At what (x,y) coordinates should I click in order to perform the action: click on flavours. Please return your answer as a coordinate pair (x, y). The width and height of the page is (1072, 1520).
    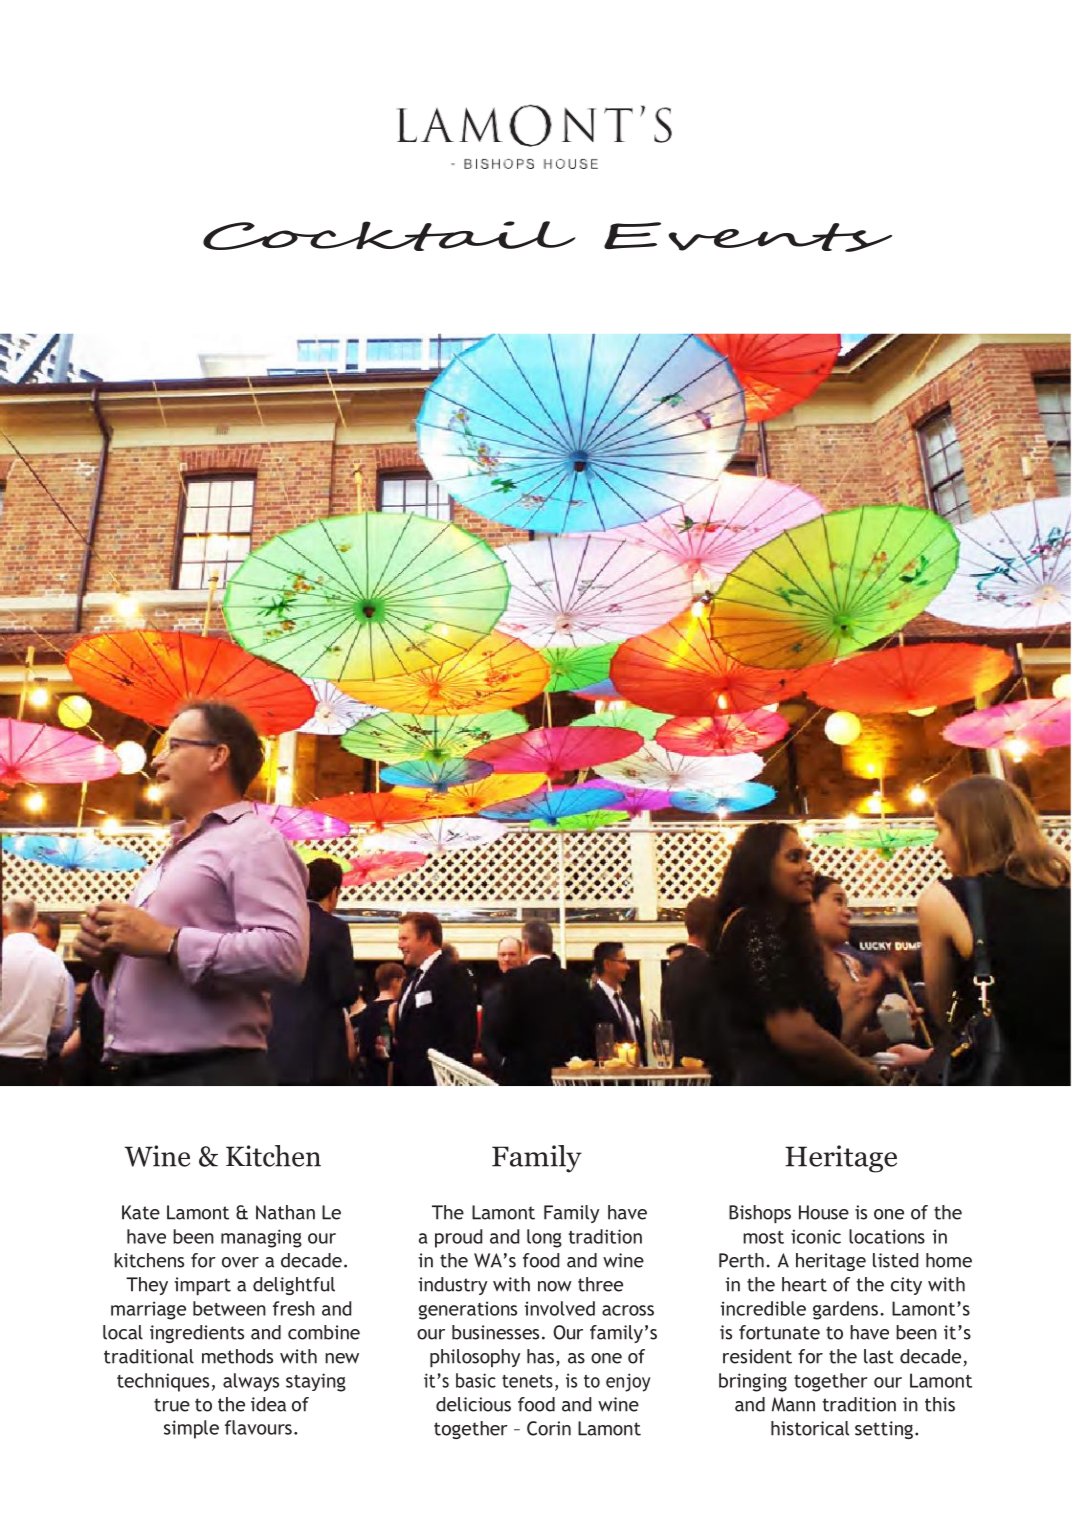
    Looking at the image, I should click on (258, 1427).
